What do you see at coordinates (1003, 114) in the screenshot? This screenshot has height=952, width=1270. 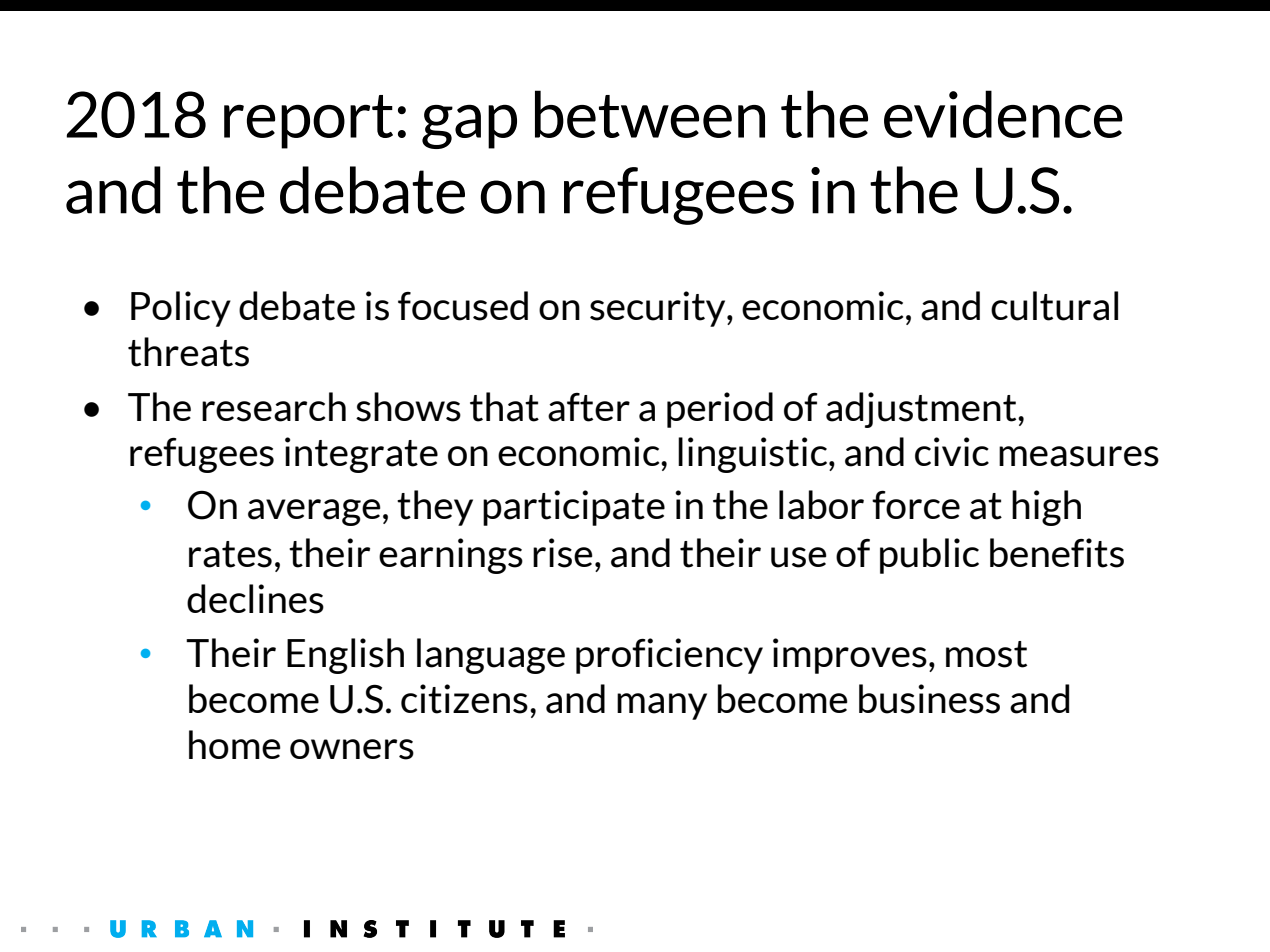 I see `evidence` at bounding box center [1003, 114].
